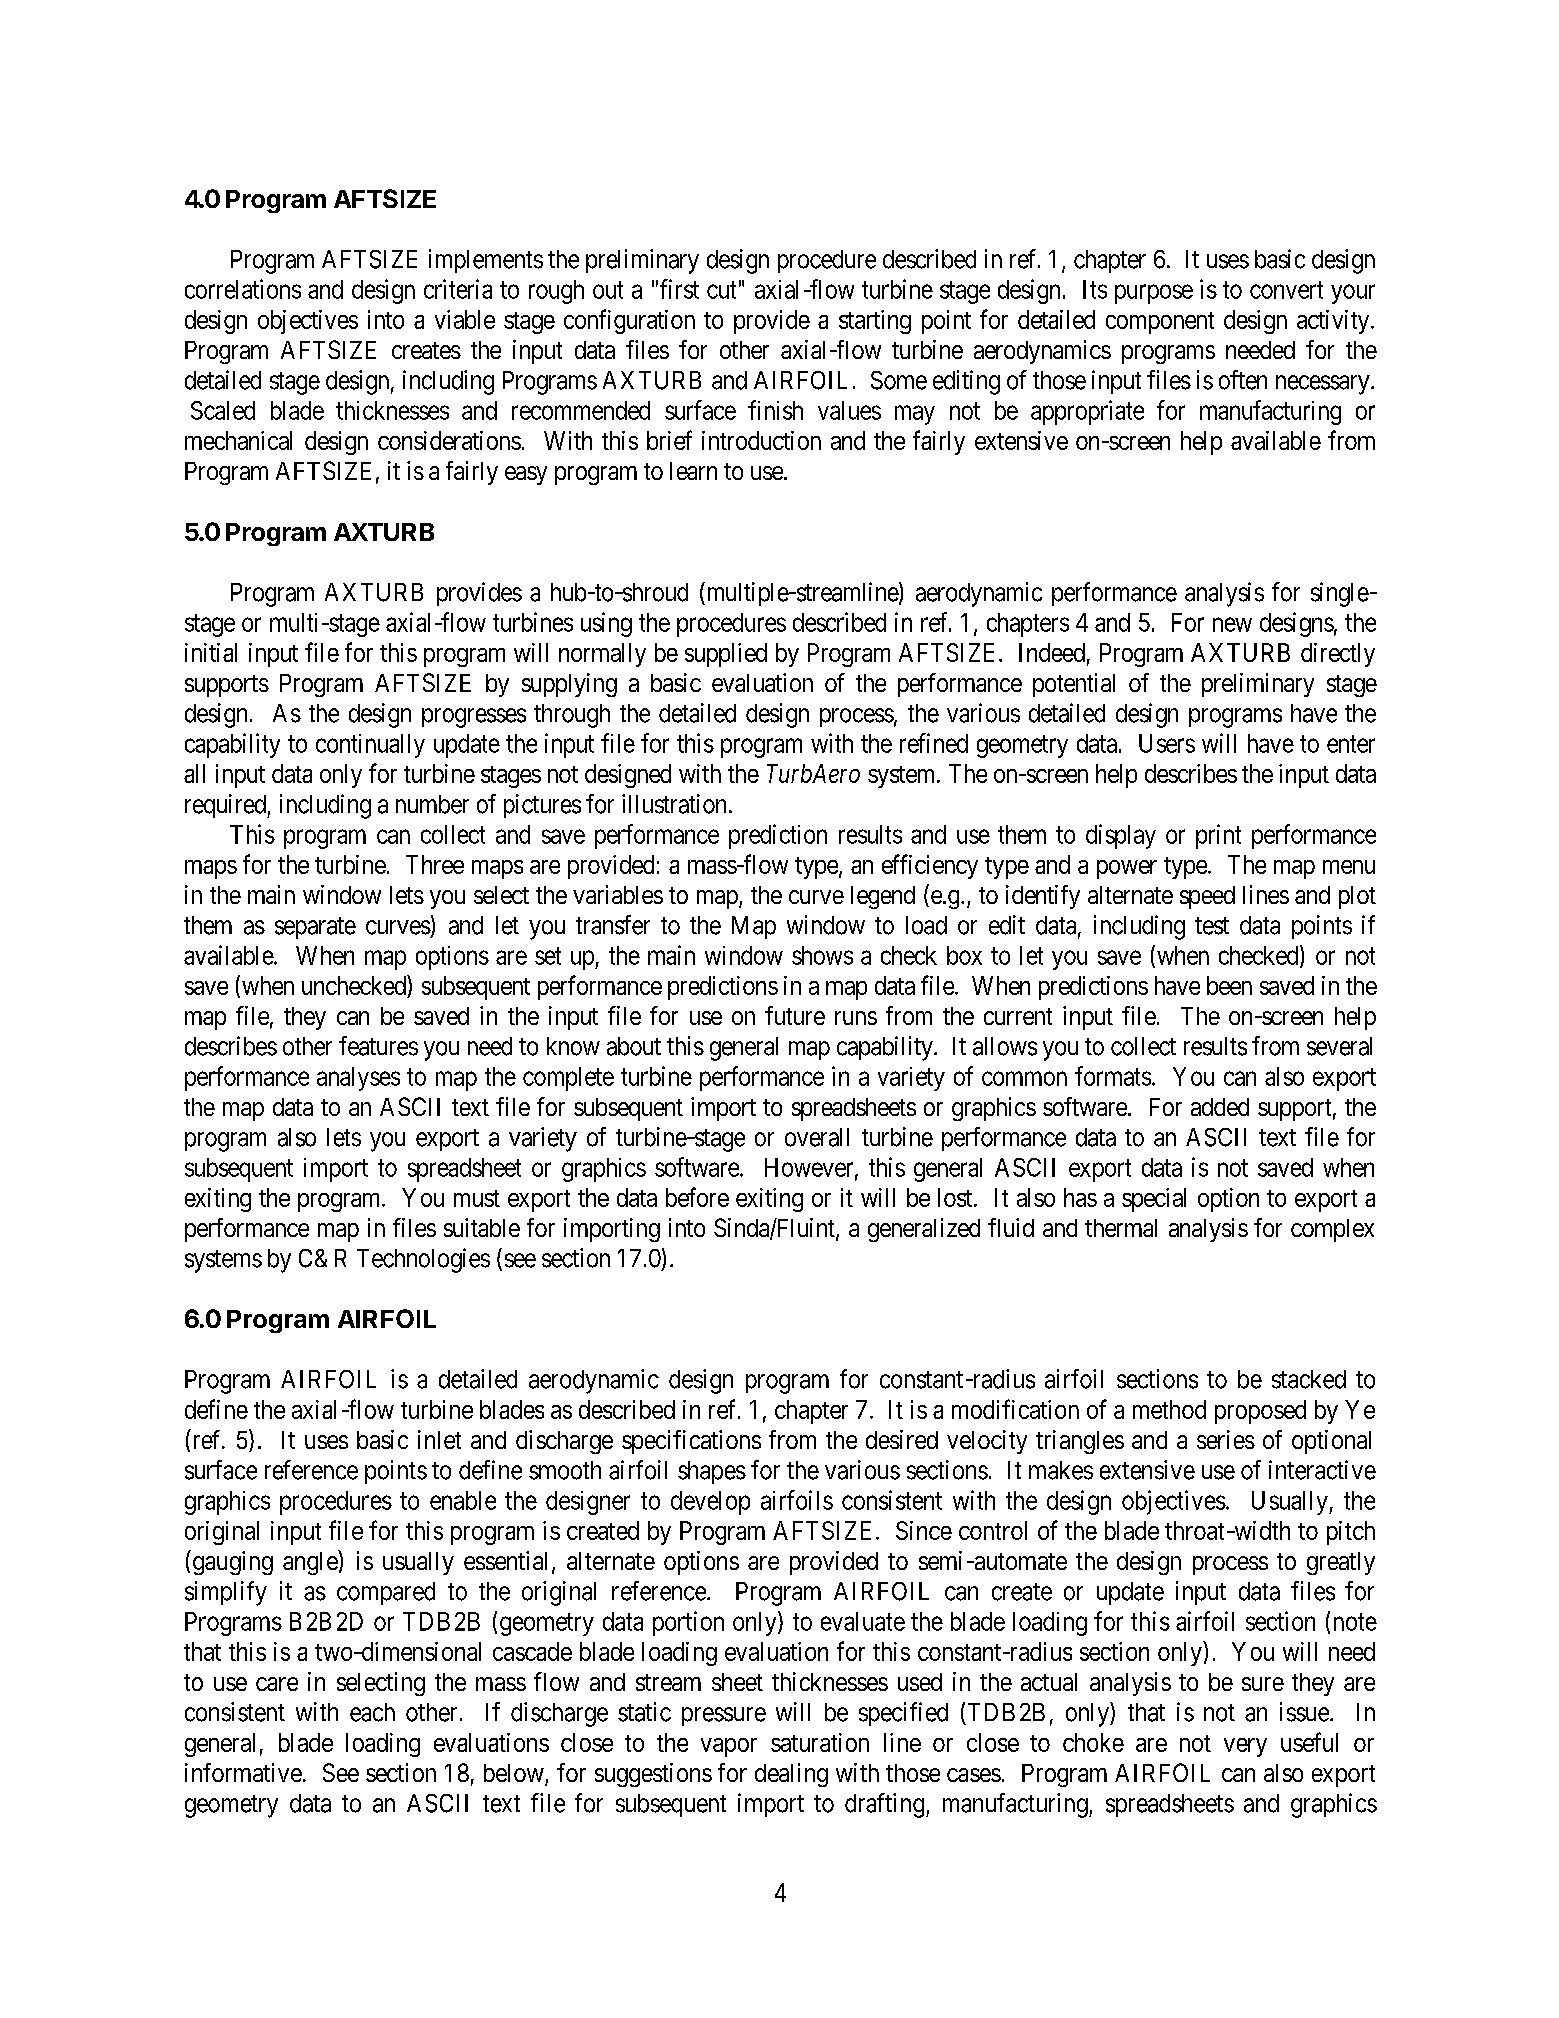 This screenshot has width=1559, height=2018. Describe the element at coordinates (726, 655) in the screenshot. I see `supplied` at that location.
